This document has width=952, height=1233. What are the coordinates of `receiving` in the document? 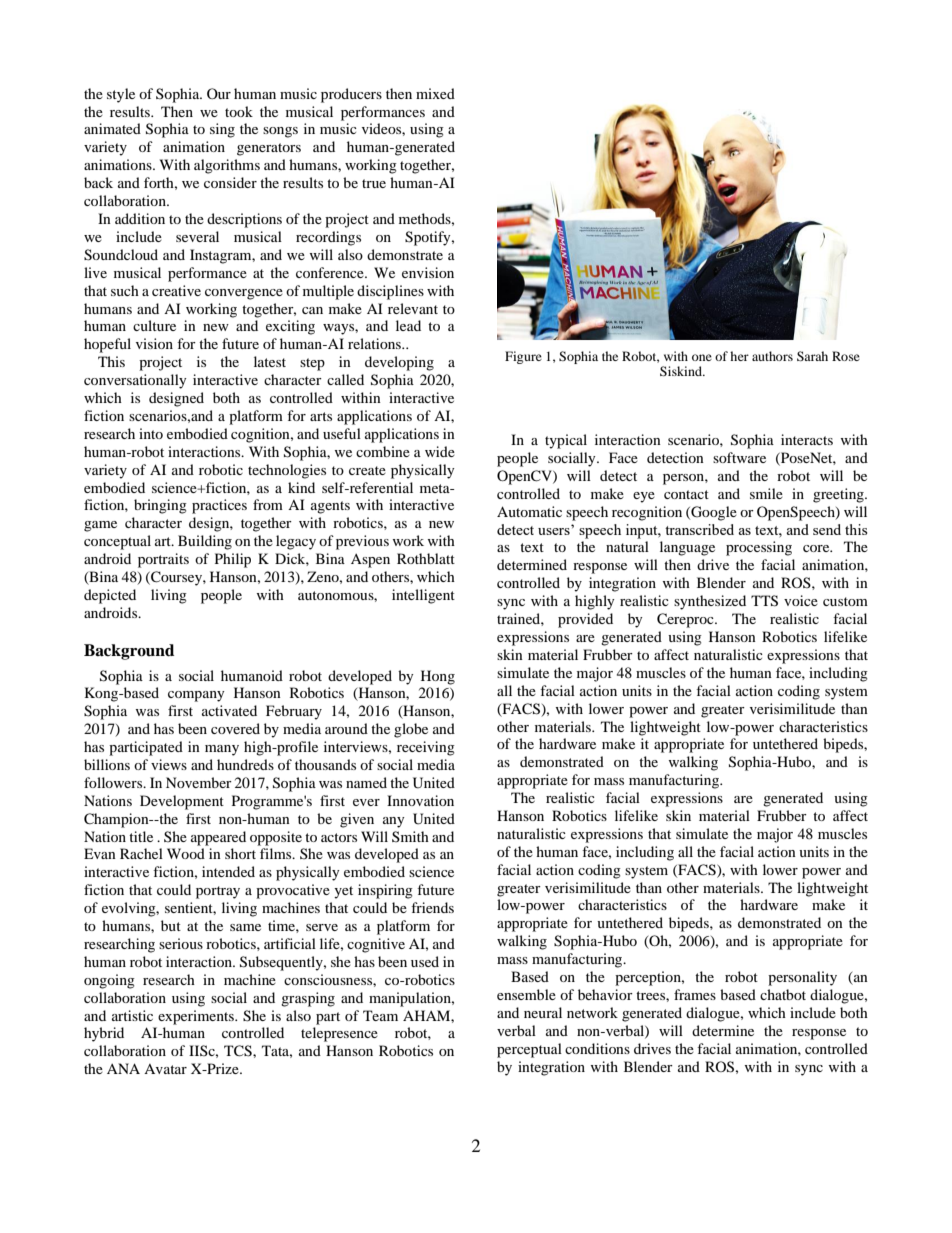 It's located at (426, 748).
